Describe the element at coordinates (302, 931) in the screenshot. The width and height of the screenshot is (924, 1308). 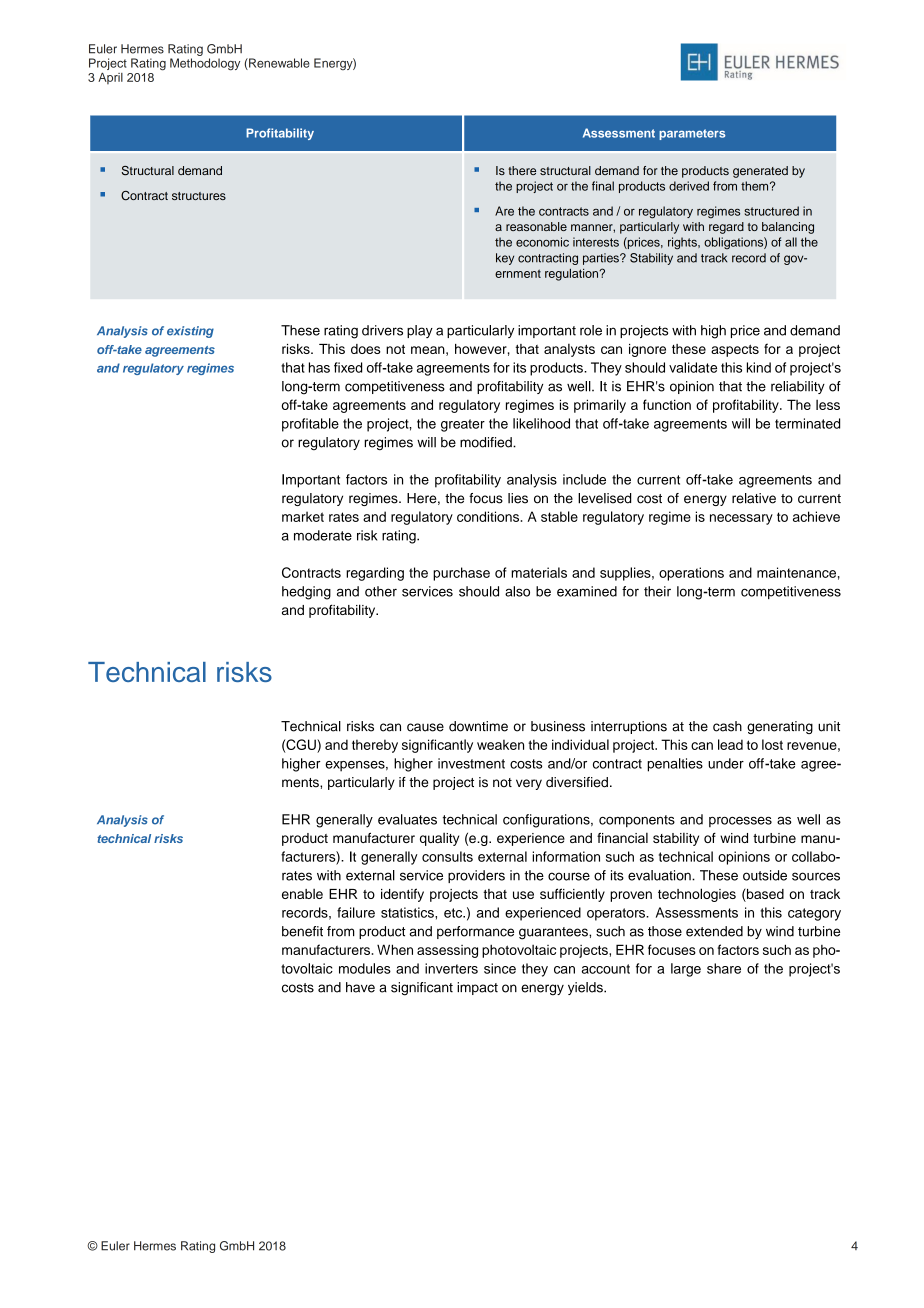
I see `benefit` at that location.
